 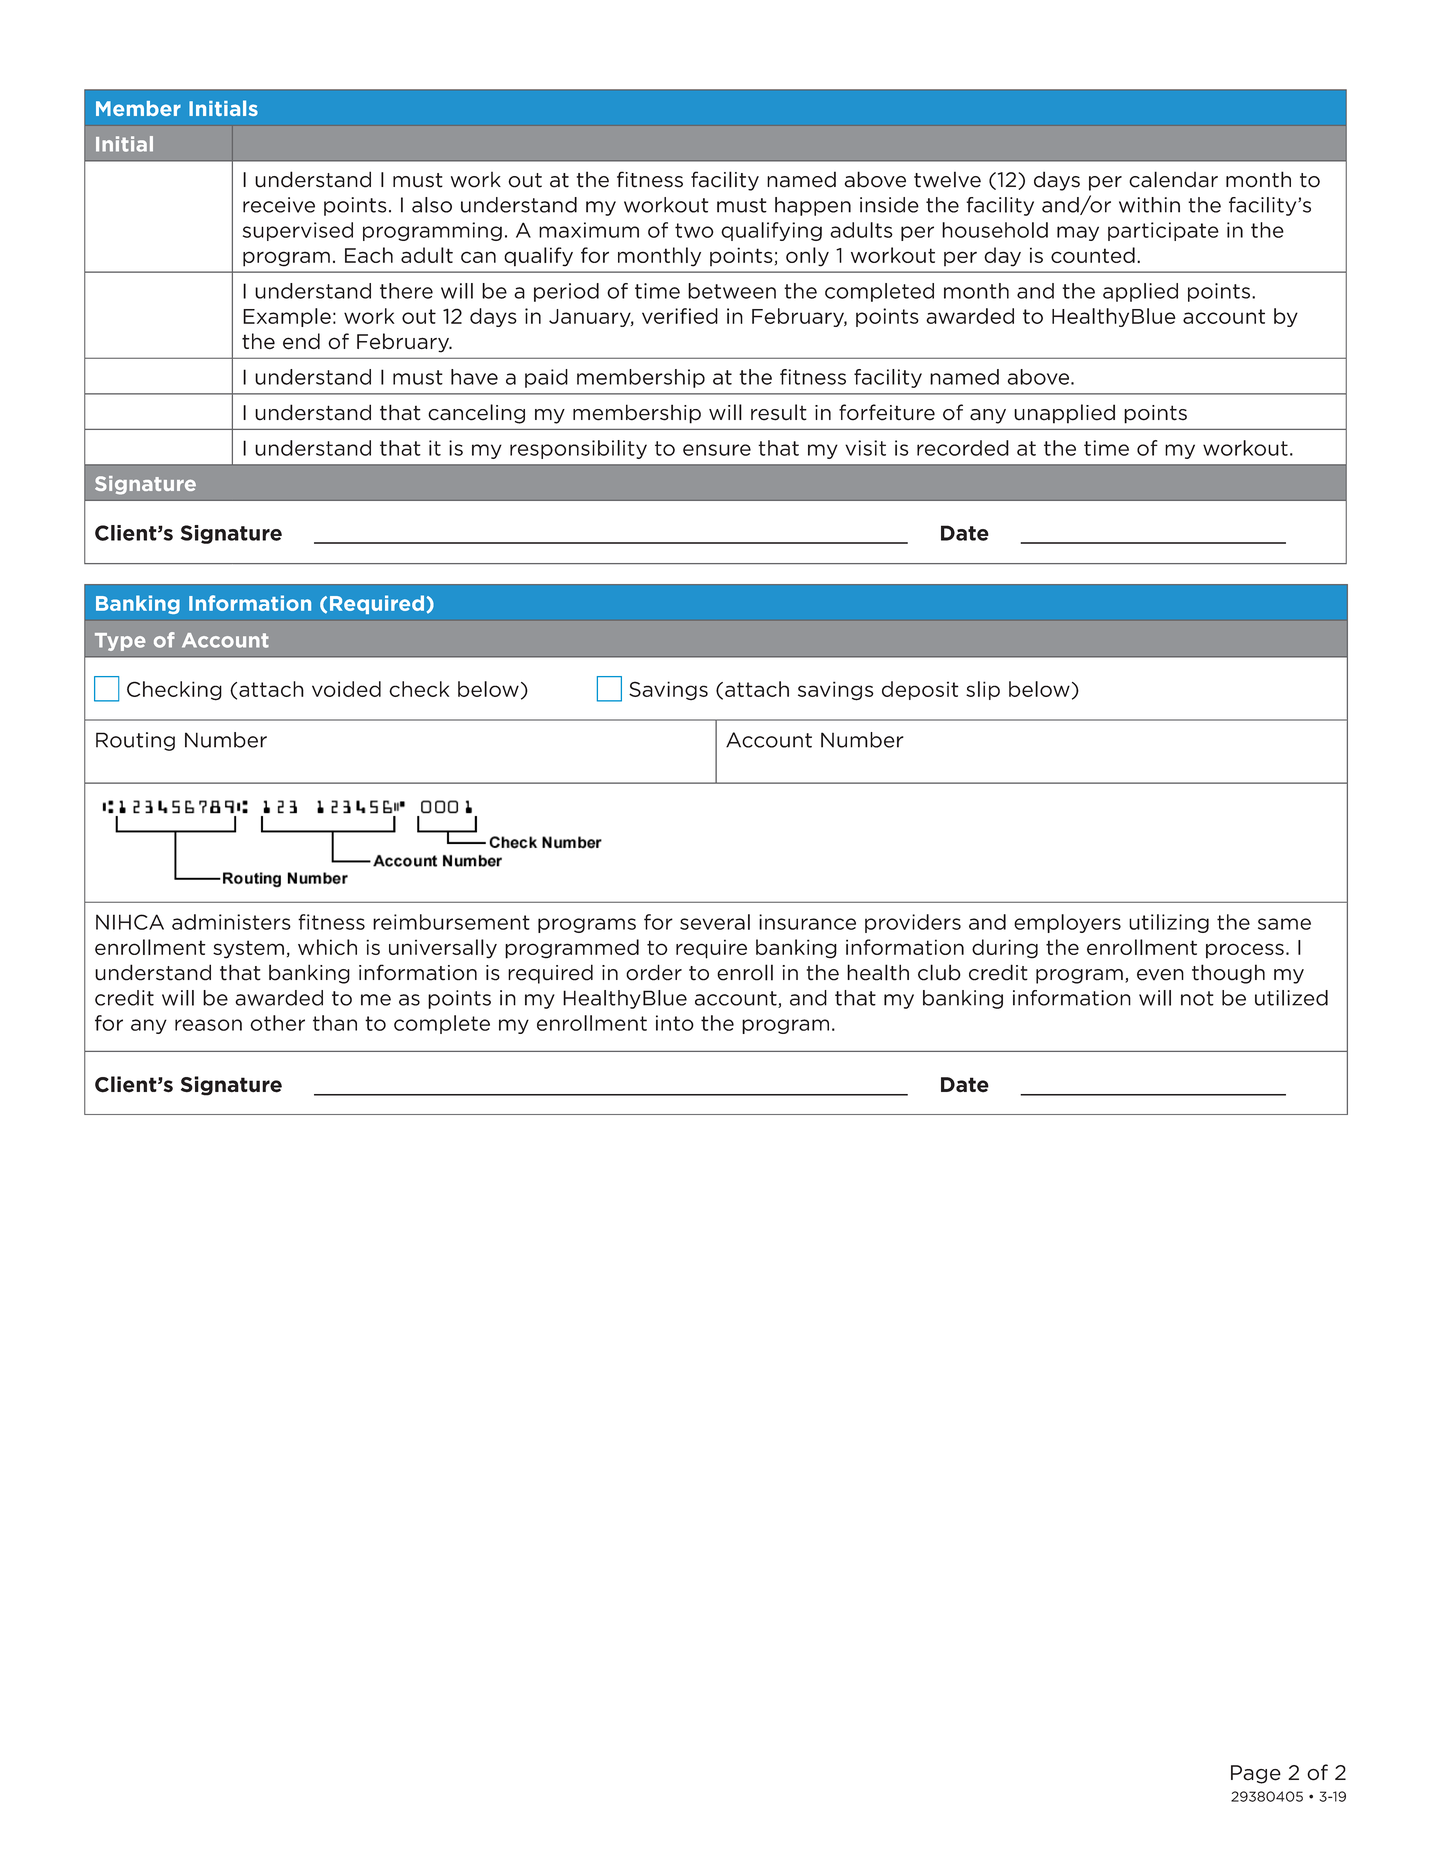 I want to click on Type, so click(x=120, y=642).
